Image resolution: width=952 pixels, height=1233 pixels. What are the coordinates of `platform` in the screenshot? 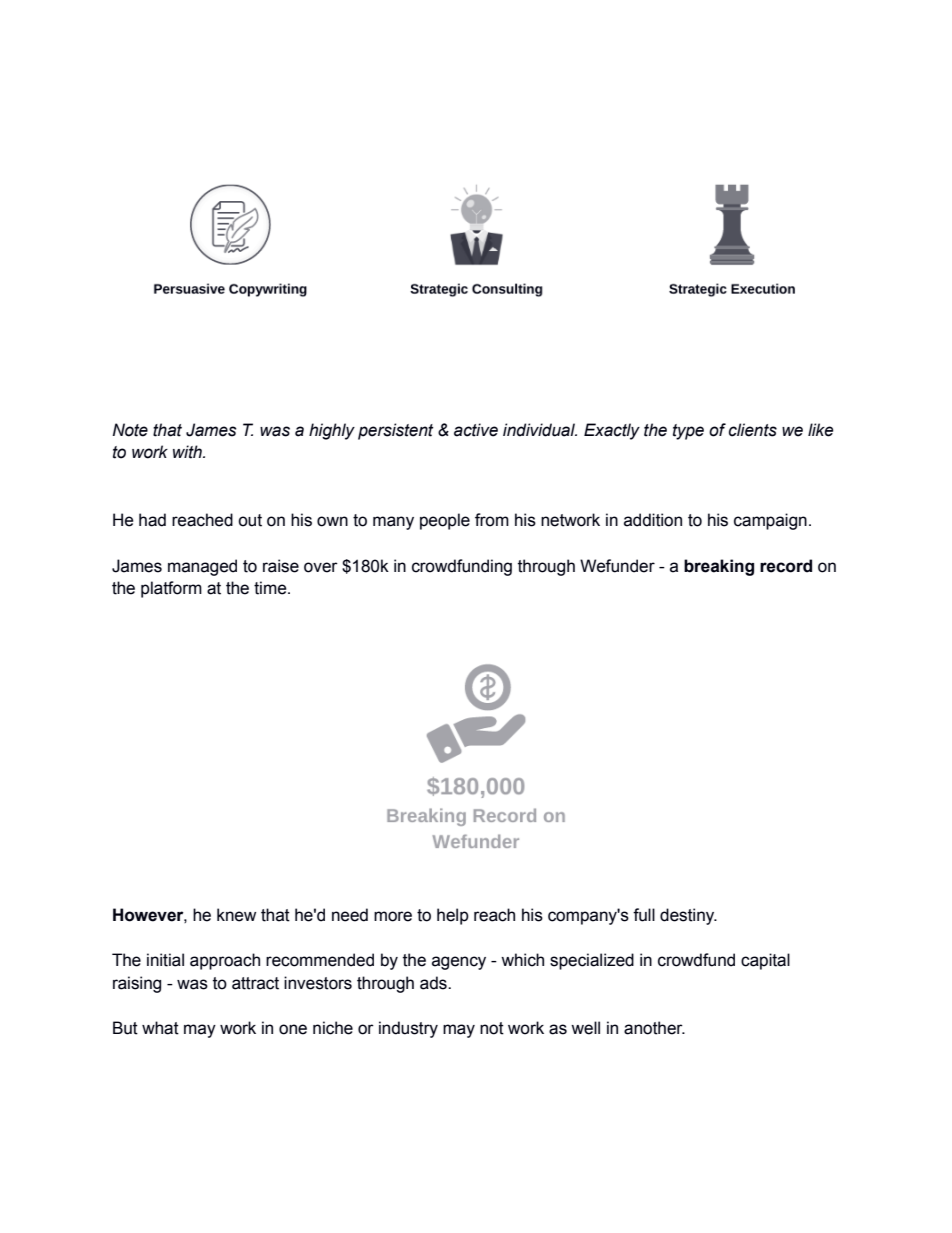 It's located at (171, 589).
